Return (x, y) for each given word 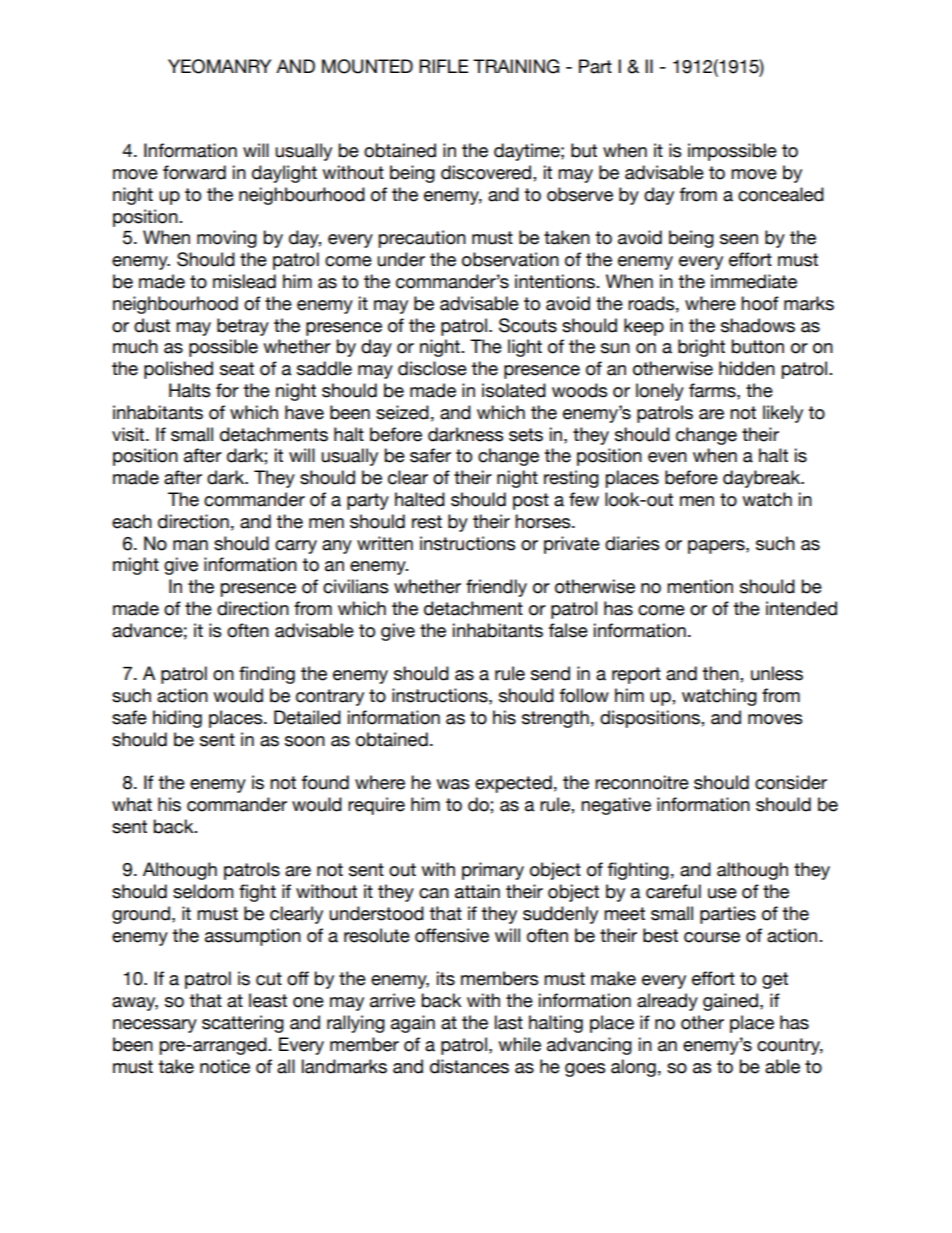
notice (225, 1066)
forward (194, 172)
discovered (487, 172)
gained (730, 1002)
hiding (177, 719)
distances (469, 1066)
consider (791, 782)
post (531, 501)
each (132, 521)
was (452, 784)
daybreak (763, 479)
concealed (781, 194)
